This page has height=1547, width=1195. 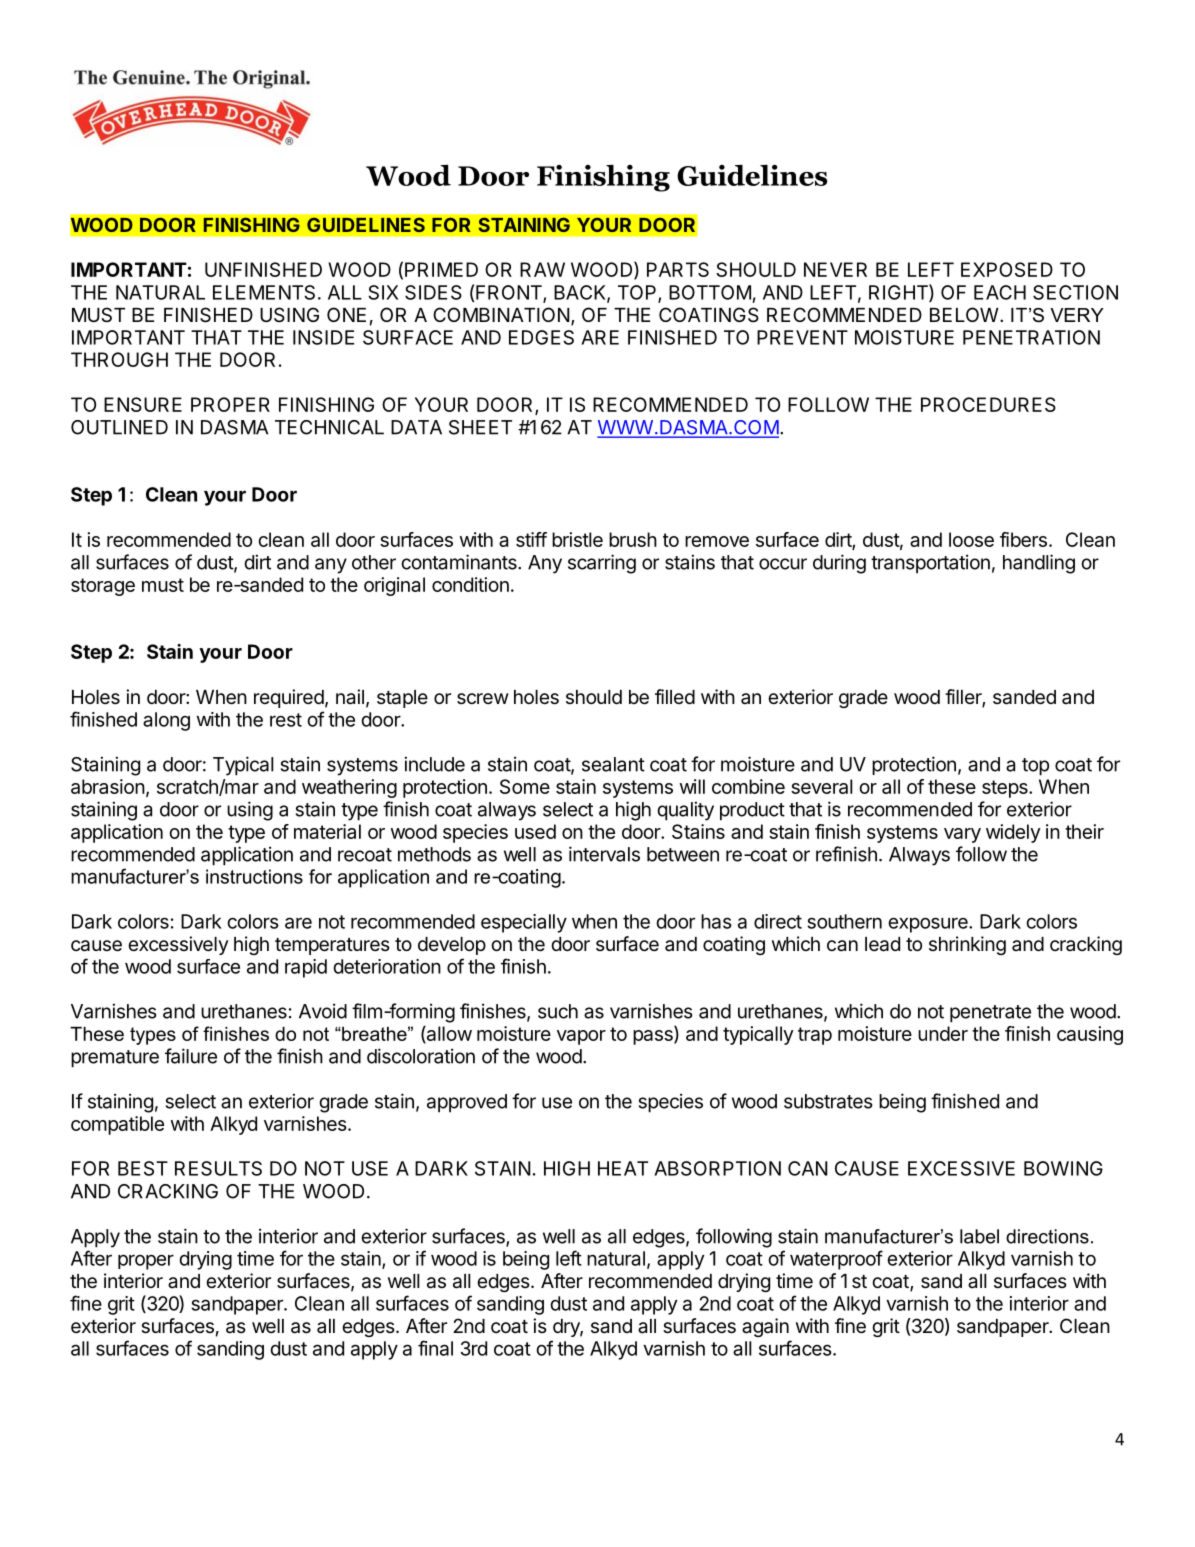 I want to click on such, so click(x=558, y=1011).
